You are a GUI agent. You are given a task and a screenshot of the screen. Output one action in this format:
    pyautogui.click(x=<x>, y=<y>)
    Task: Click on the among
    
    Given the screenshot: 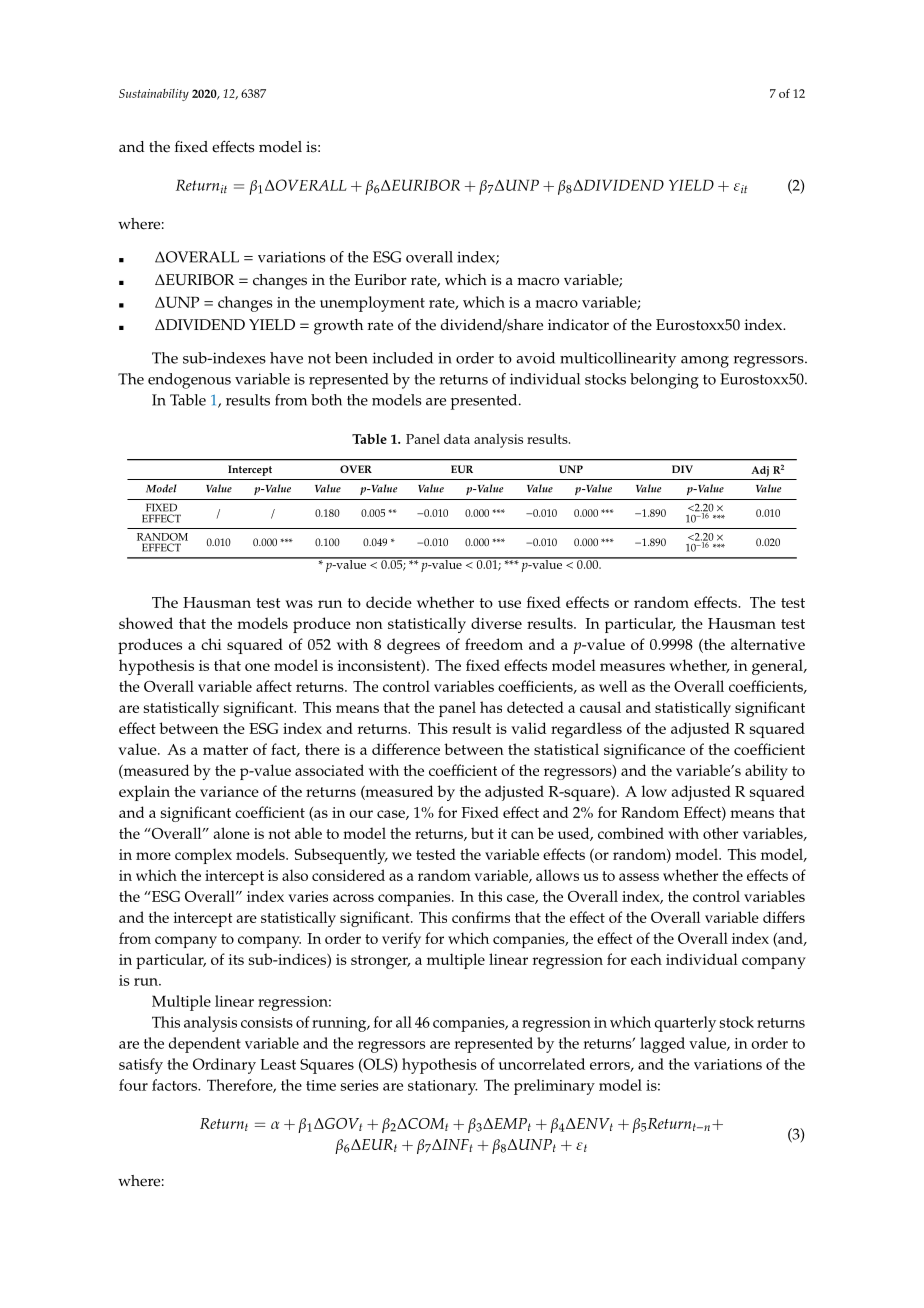 What is the action you would take?
    pyautogui.click(x=705, y=362)
